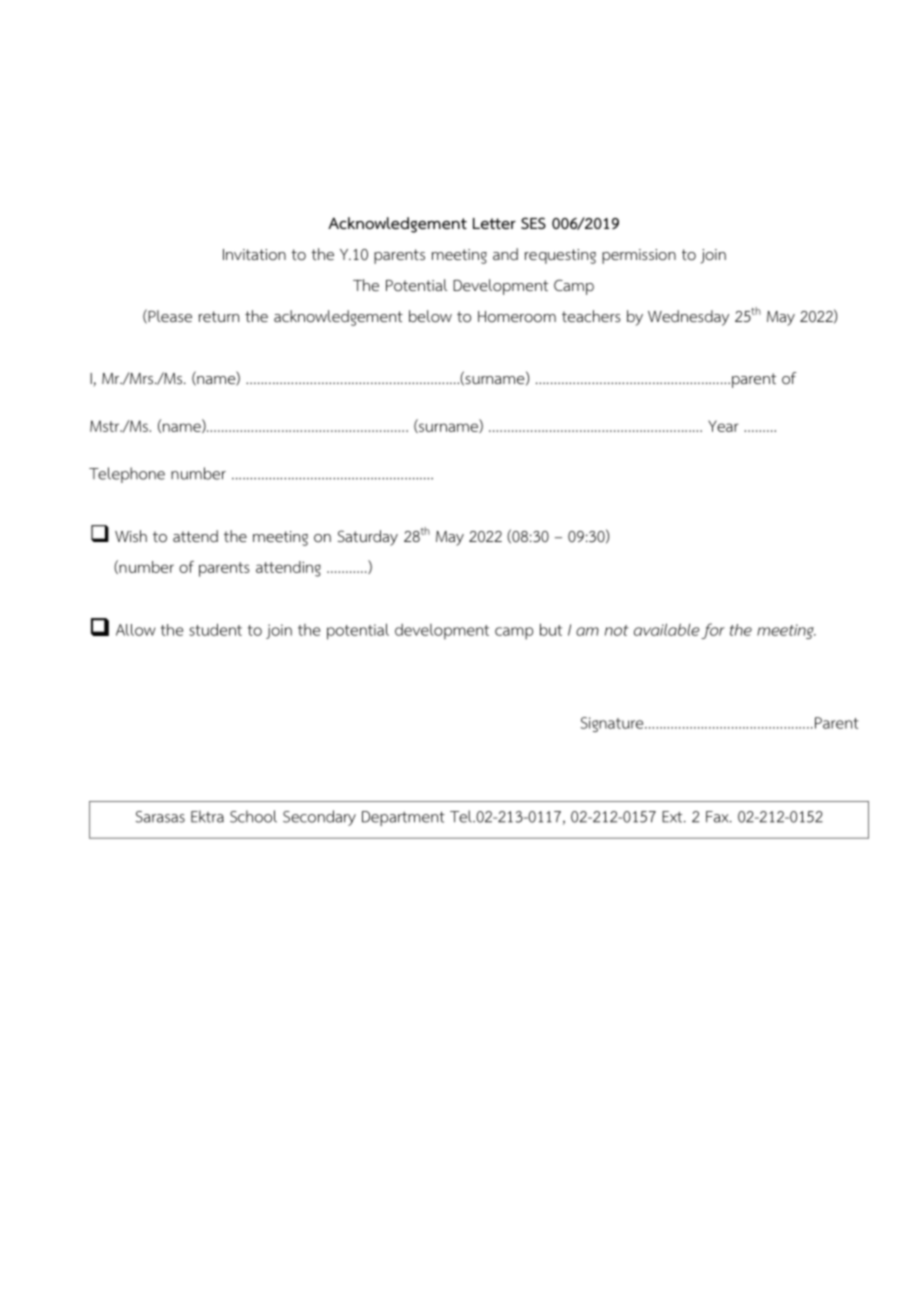 This image has height=1308, width=924. What do you see at coordinates (667, 629) in the image?
I see `available` at bounding box center [667, 629].
